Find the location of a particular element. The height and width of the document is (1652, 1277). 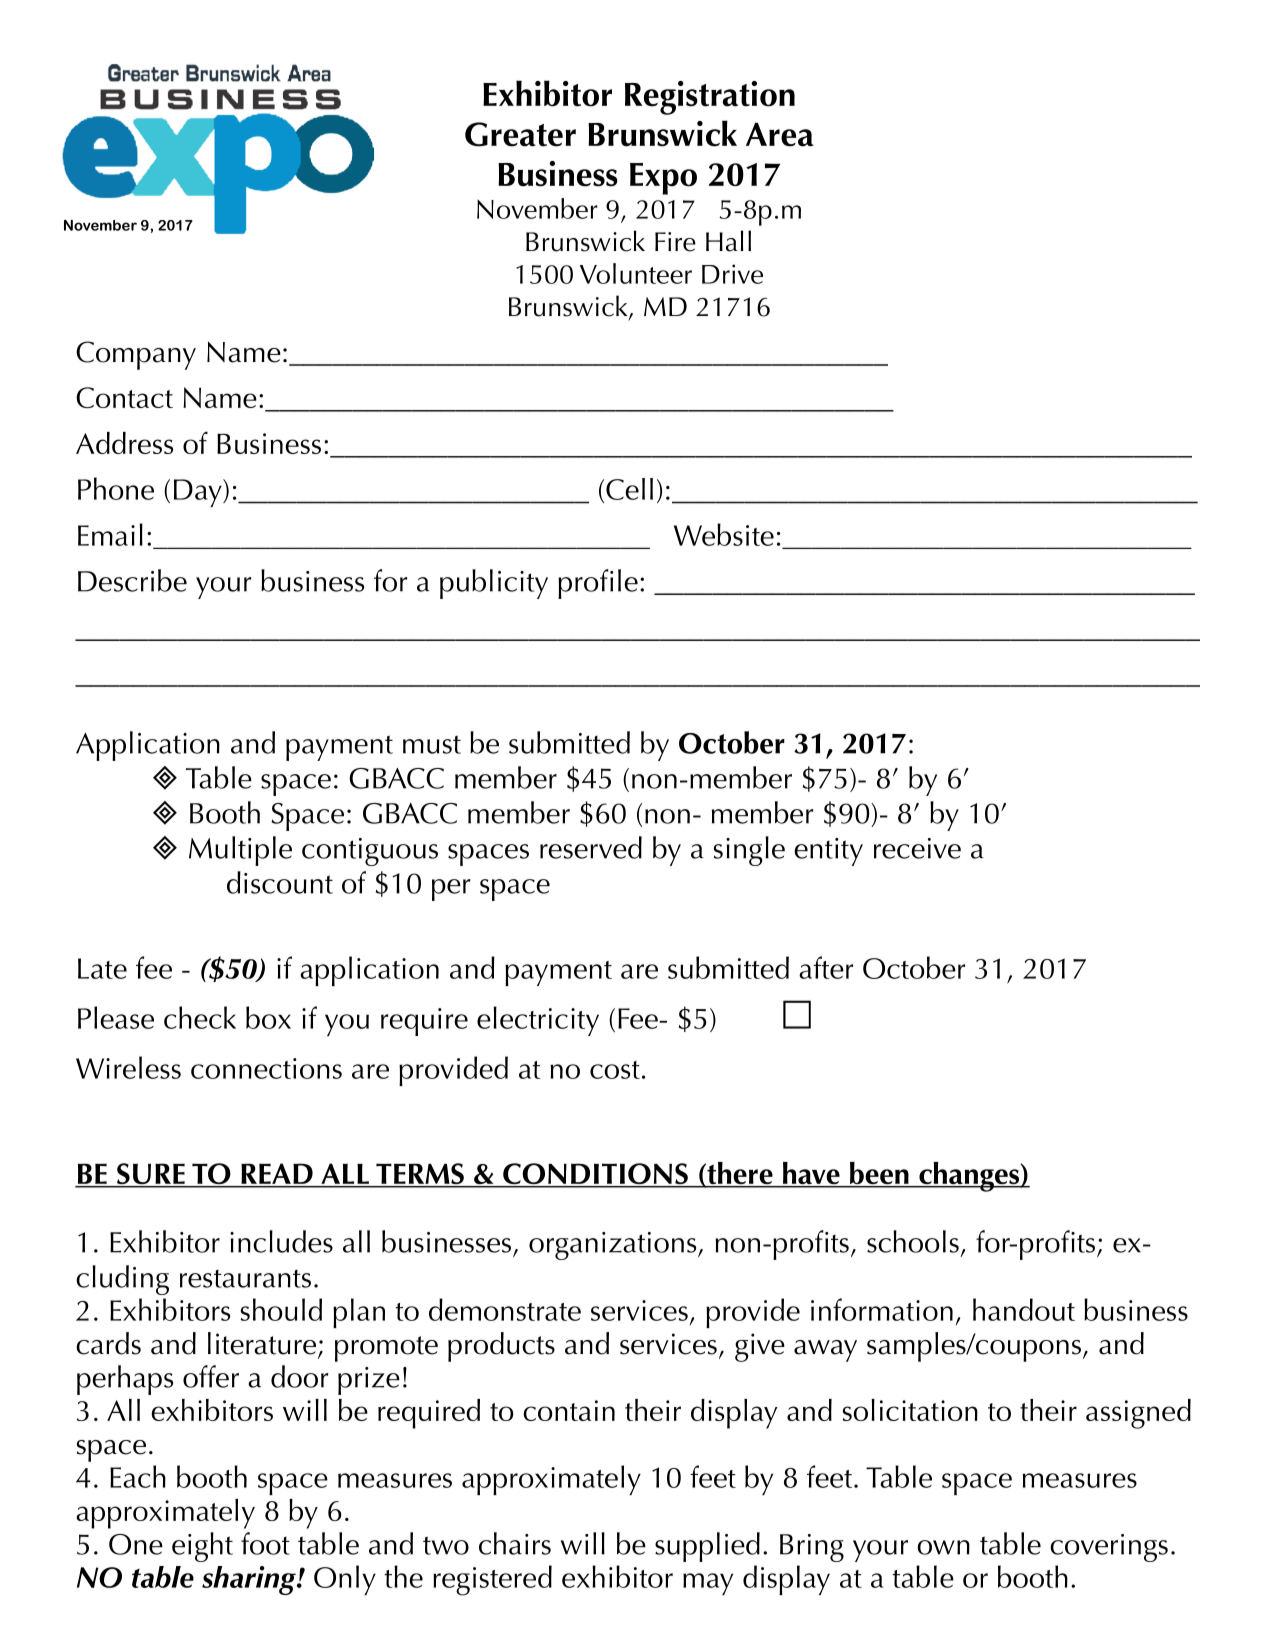

Greater is located at coordinates (520, 134).
